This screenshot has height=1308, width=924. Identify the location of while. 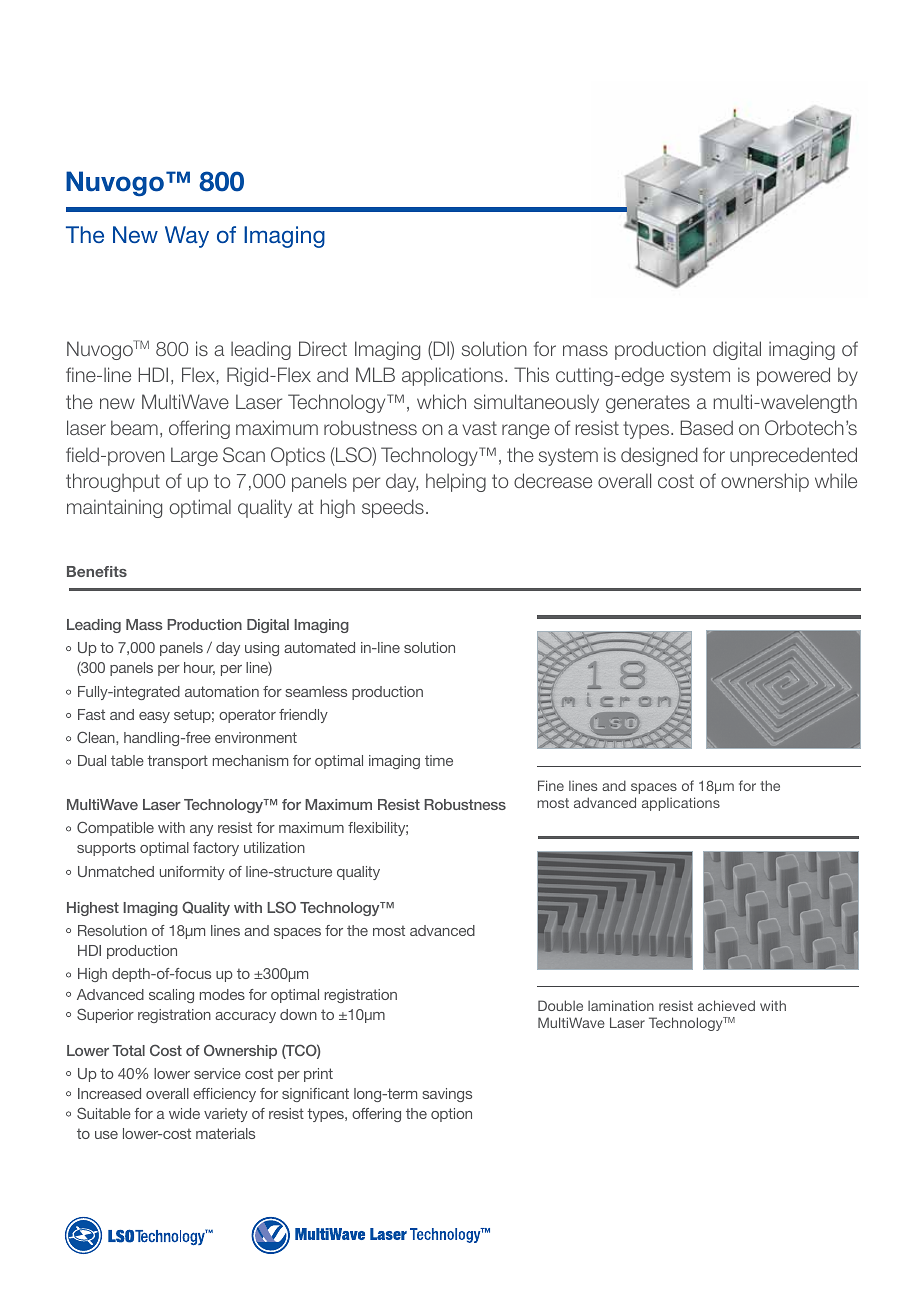
(836, 480).
